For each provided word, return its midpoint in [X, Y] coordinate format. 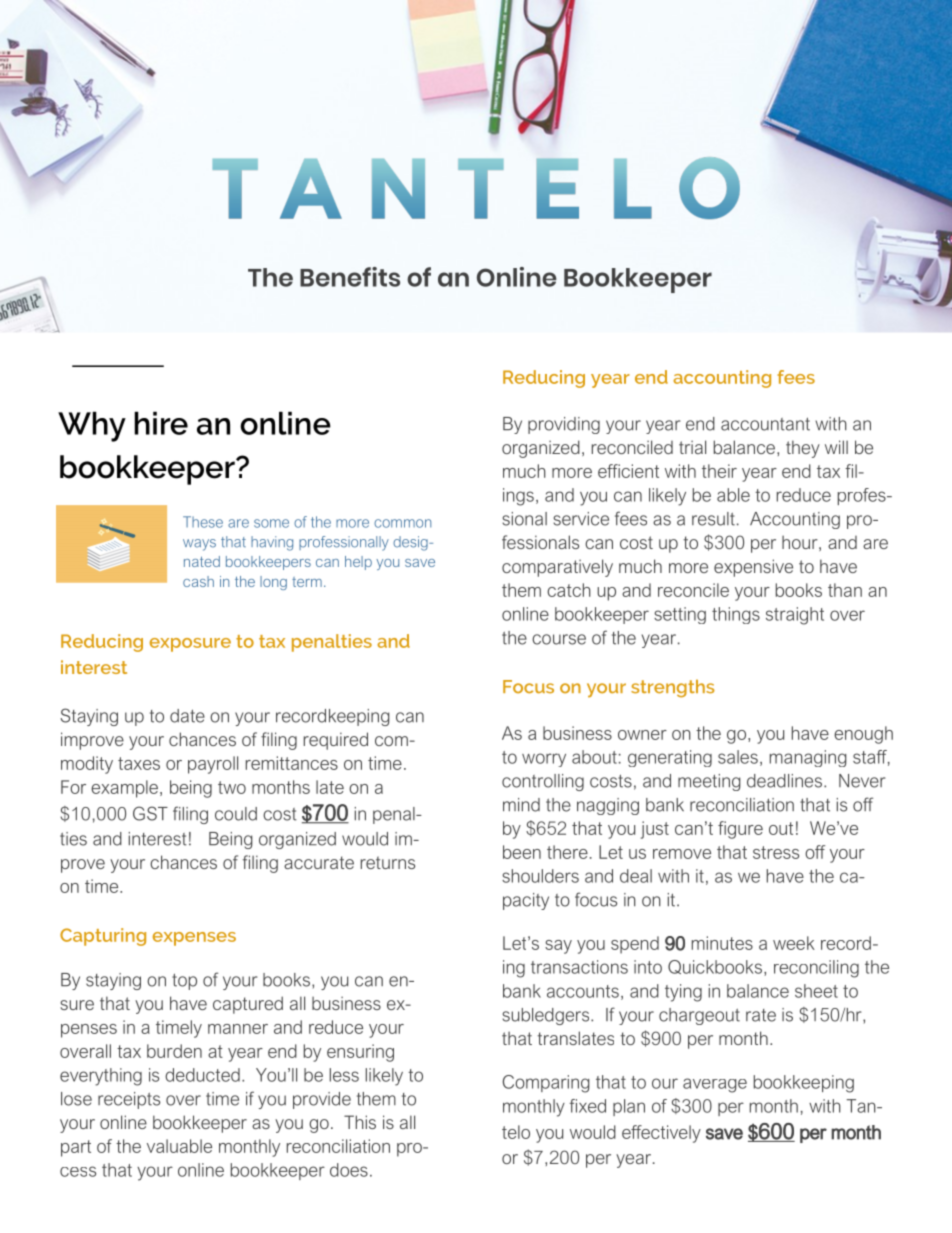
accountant [765, 424]
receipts [129, 1100]
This [360, 1122]
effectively [661, 1134]
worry [544, 760]
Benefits [350, 277]
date [187, 716]
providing [564, 425]
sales [738, 757]
